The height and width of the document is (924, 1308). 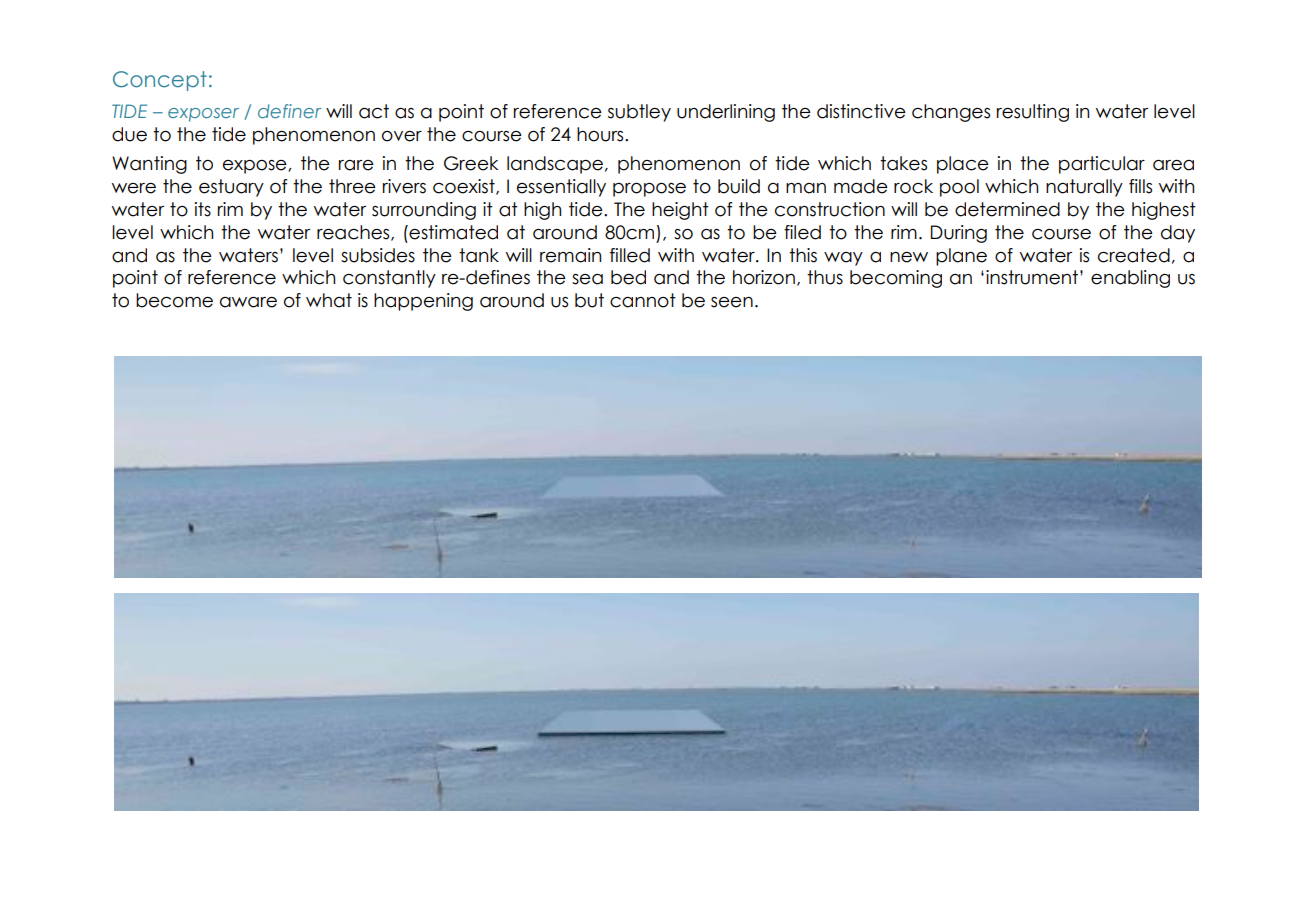 What do you see at coordinates (378, 255) in the document?
I see `subsides` at bounding box center [378, 255].
